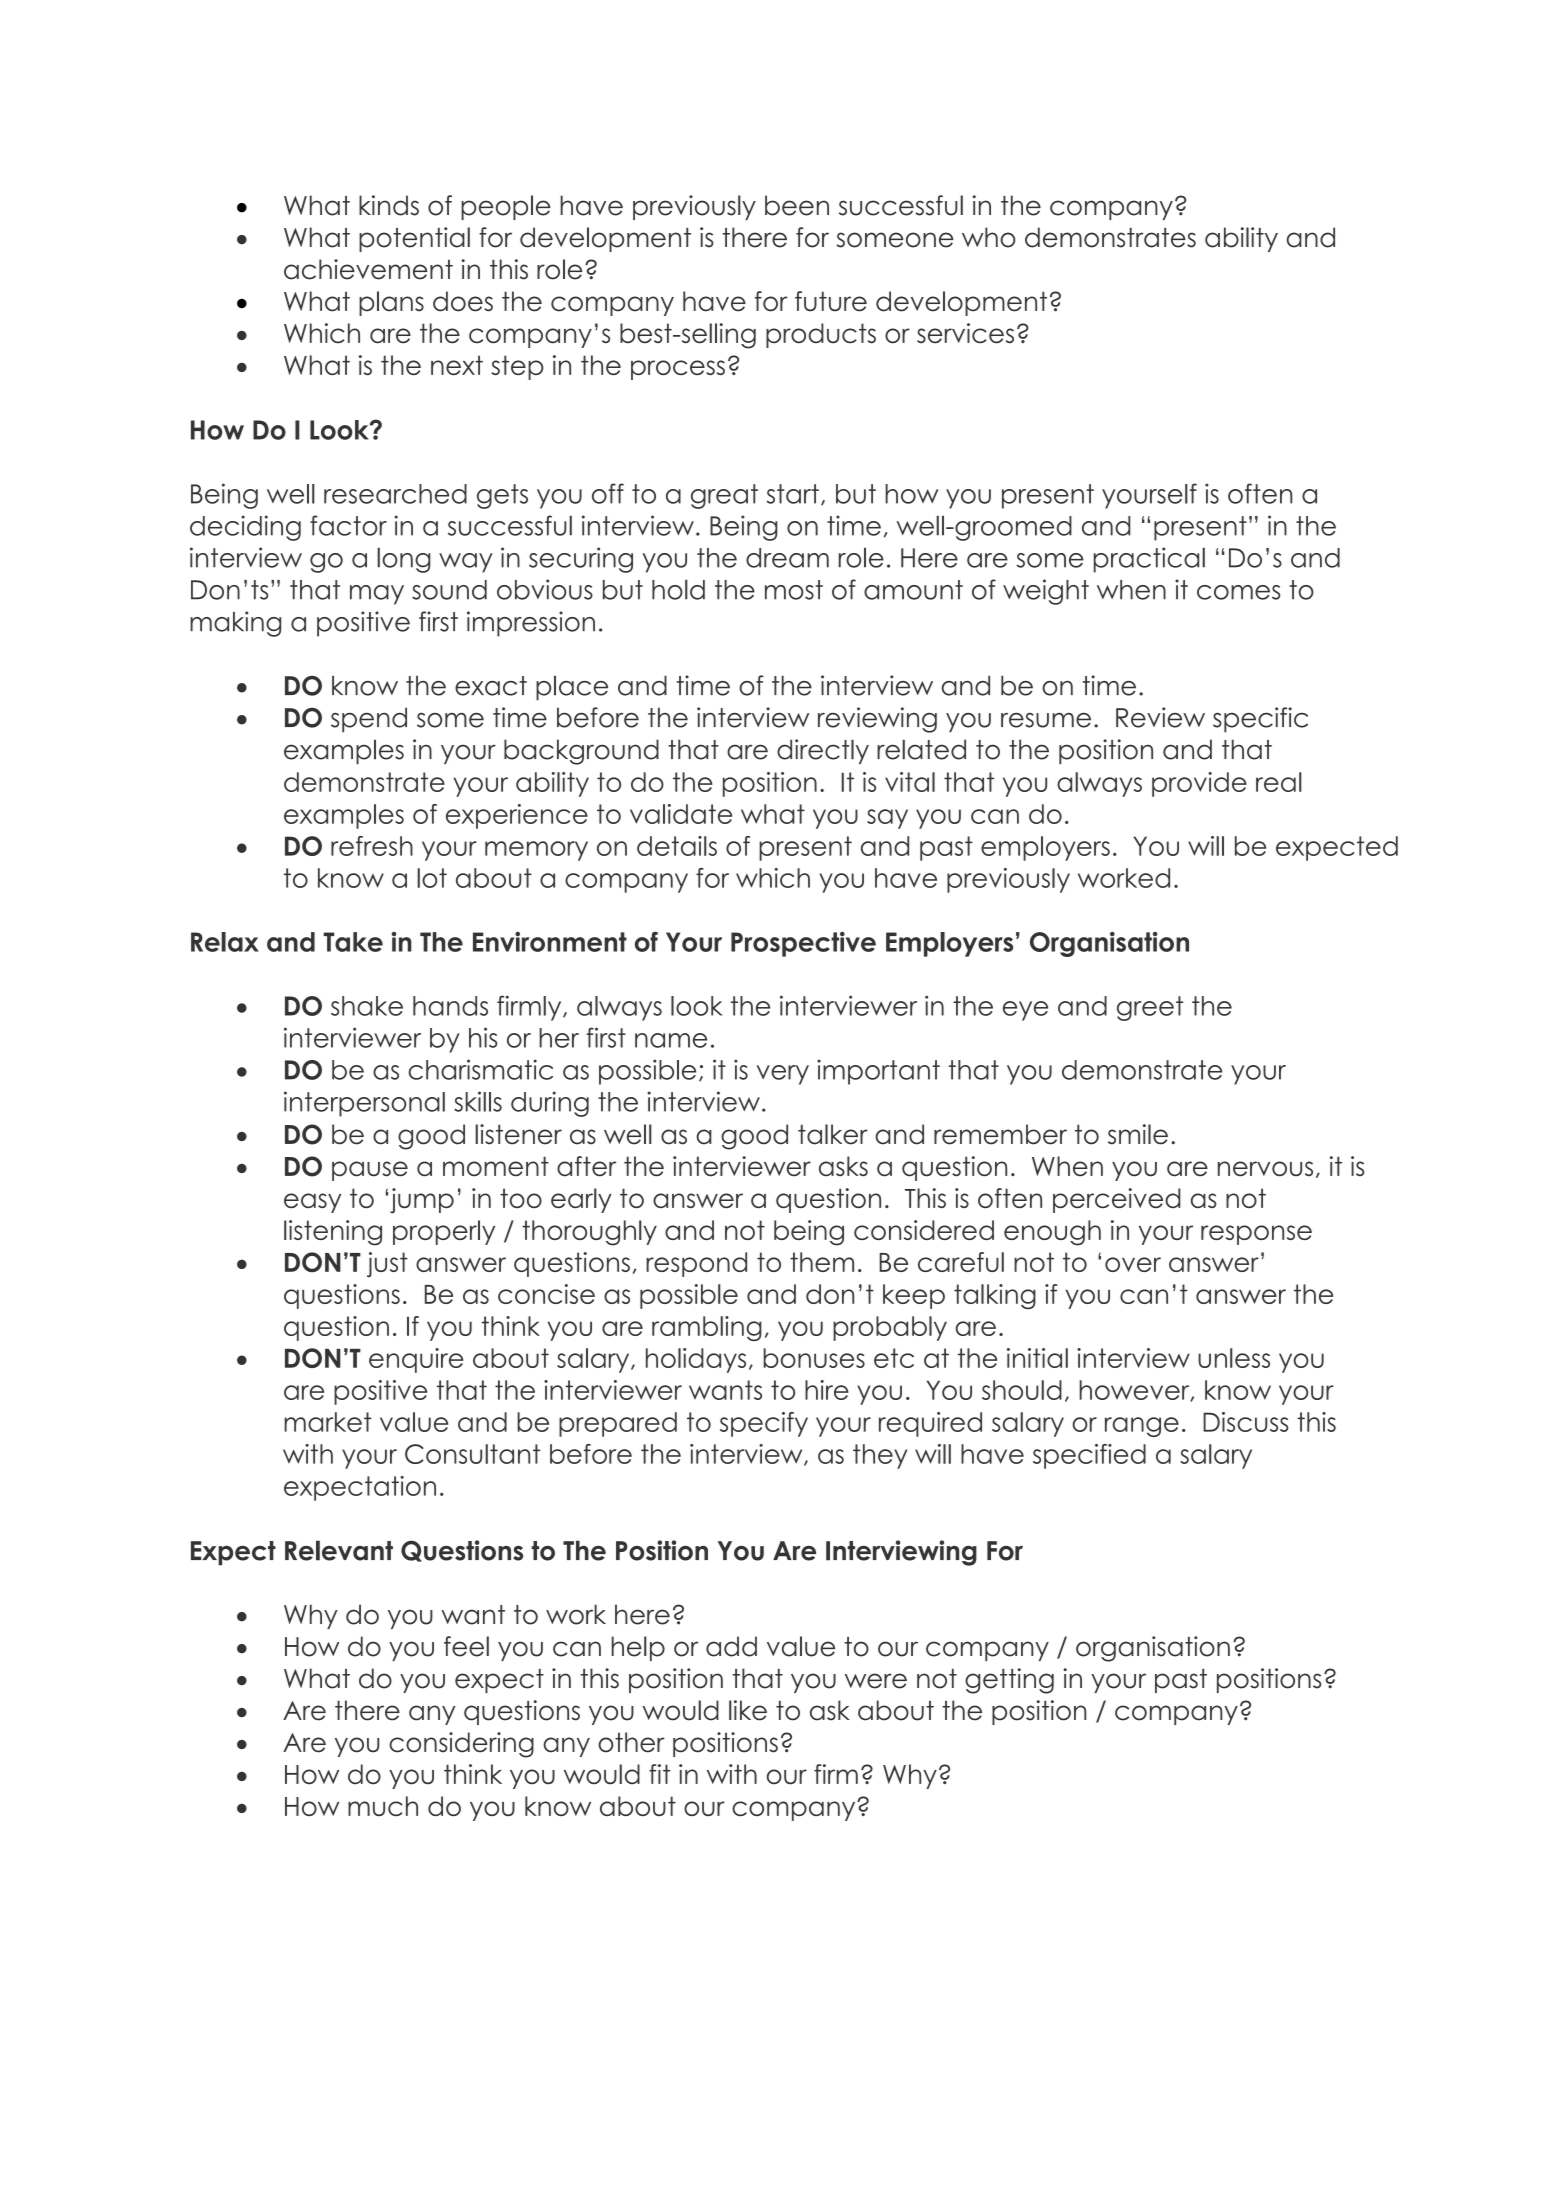  I want to click on who, so click(989, 237).
